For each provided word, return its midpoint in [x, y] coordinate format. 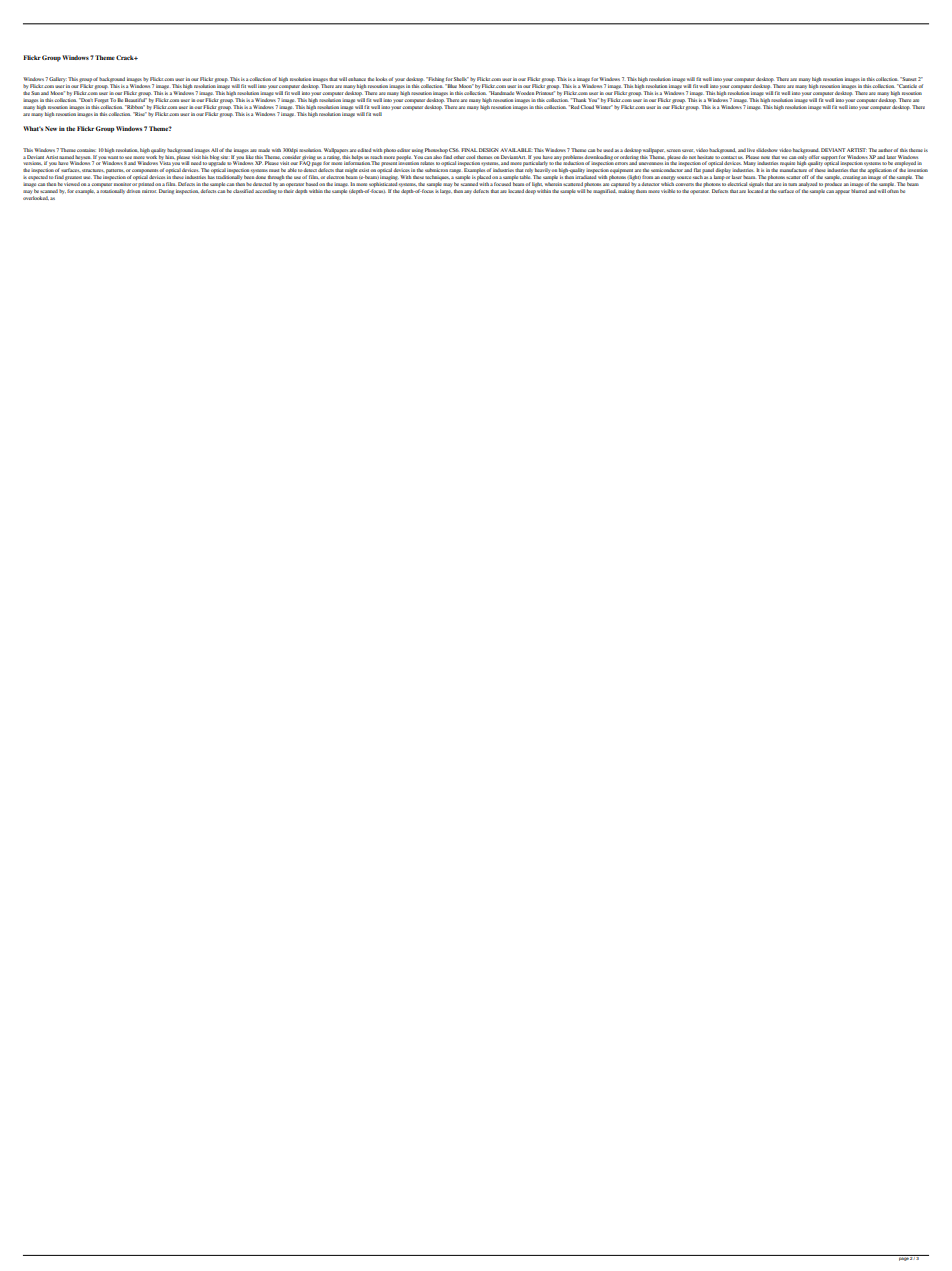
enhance [357, 79]
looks [382, 79]
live [751, 150]
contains [86, 150]
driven [133, 191]
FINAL [469, 150]
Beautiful [135, 100]
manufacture [793, 170]
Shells [461, 79]
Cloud [587, 107]
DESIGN [488, 150]
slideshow [766, 150]
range [455, 171]
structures [93, 170]
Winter [604, 107]
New [51, 128]
